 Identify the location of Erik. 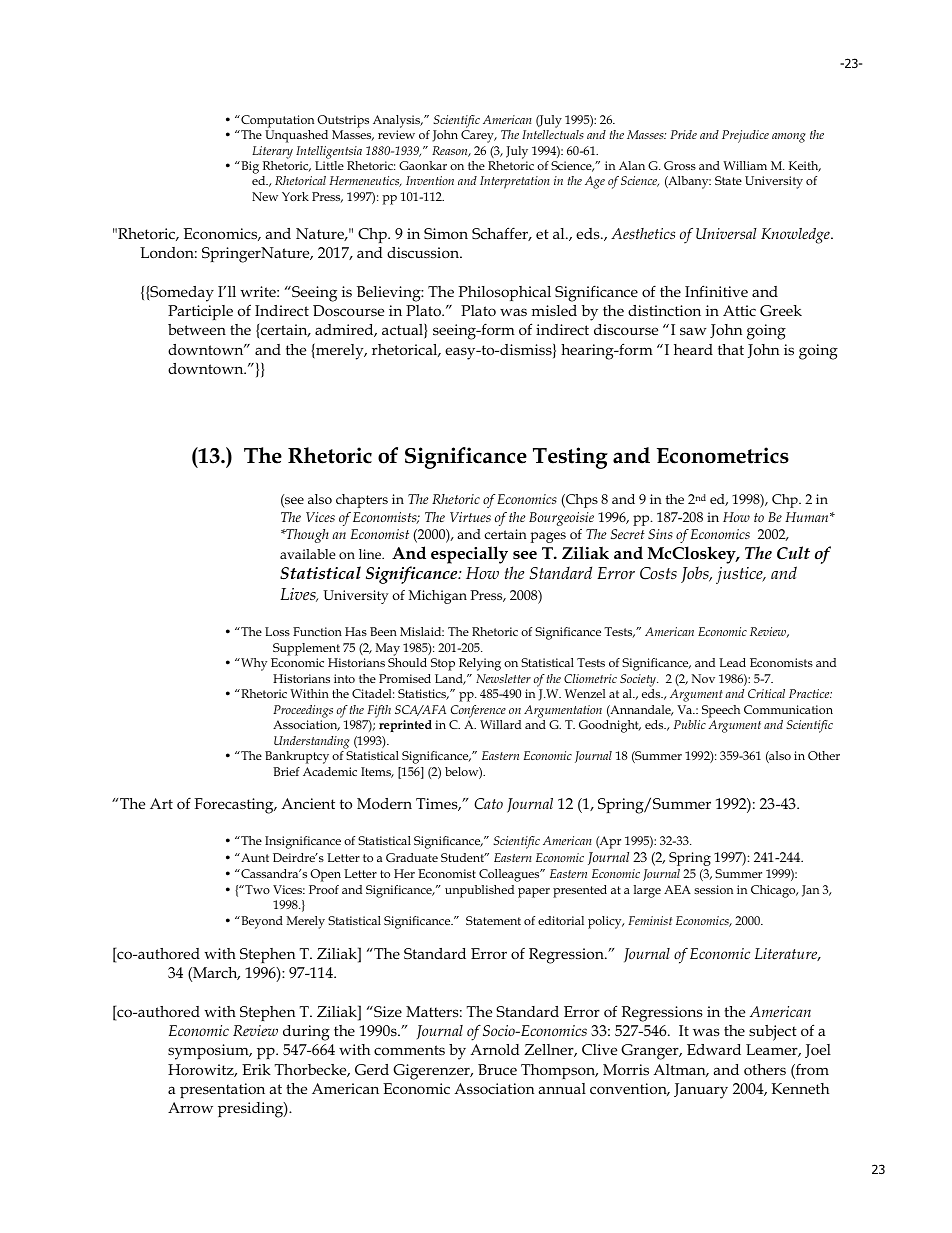
(256, 1069).
